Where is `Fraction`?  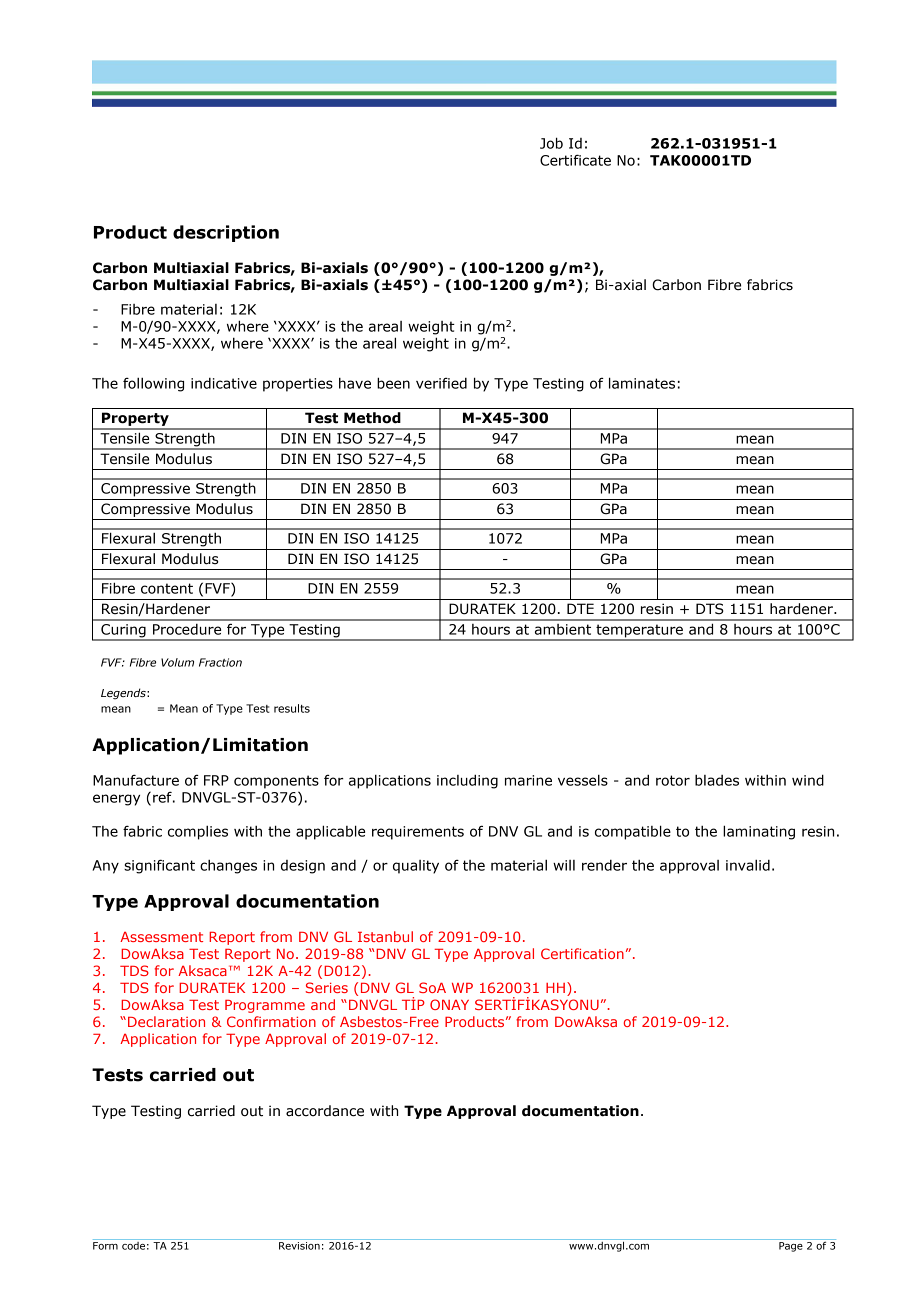 Fraction is located at coordinates (220, 662).
